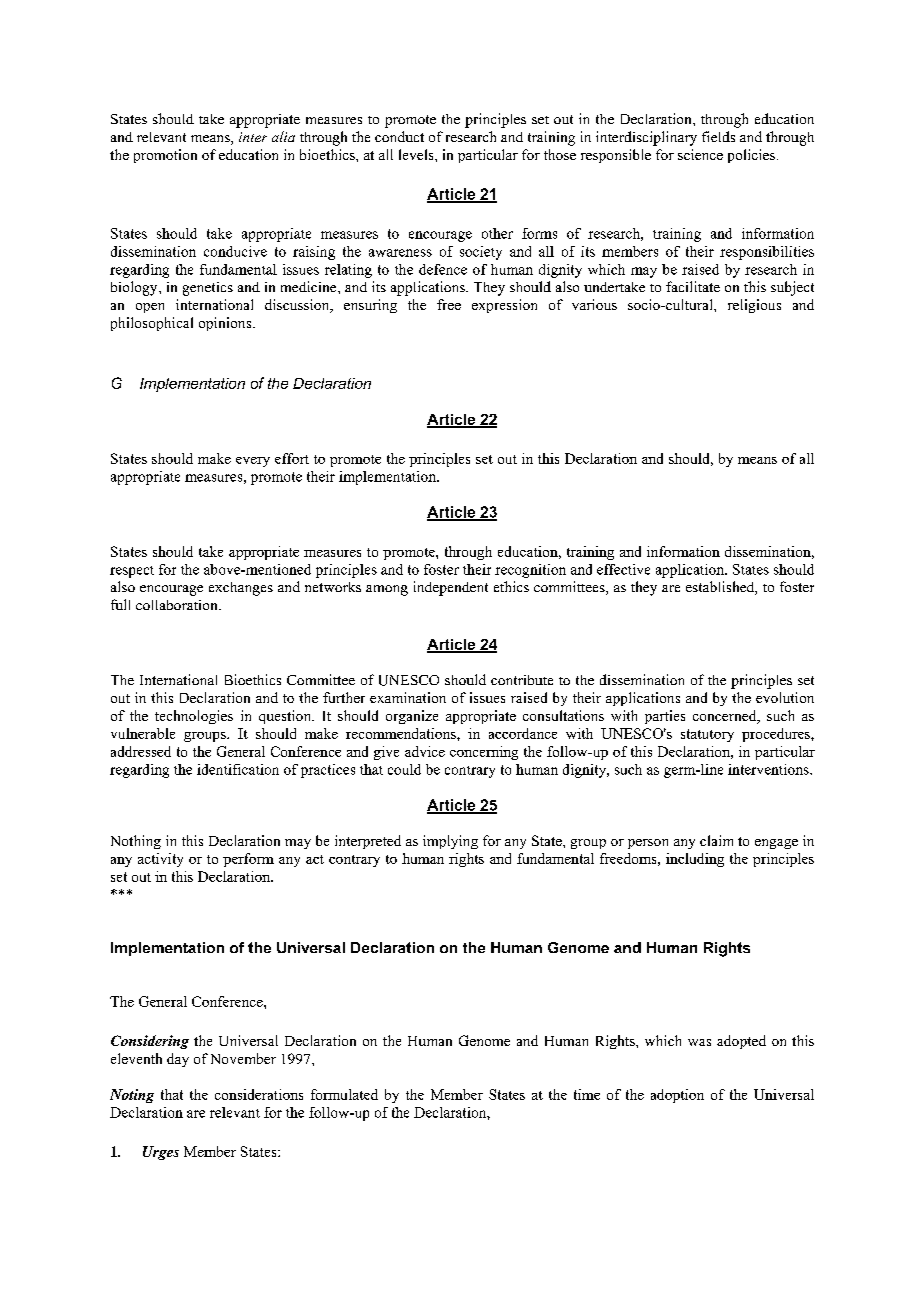 Image resolution: width=924 pixels, height=1308 pixels. What do you see at coordinates (161, 1153) in the document?
I see `Urges` at bounding box center [161, 1153].
